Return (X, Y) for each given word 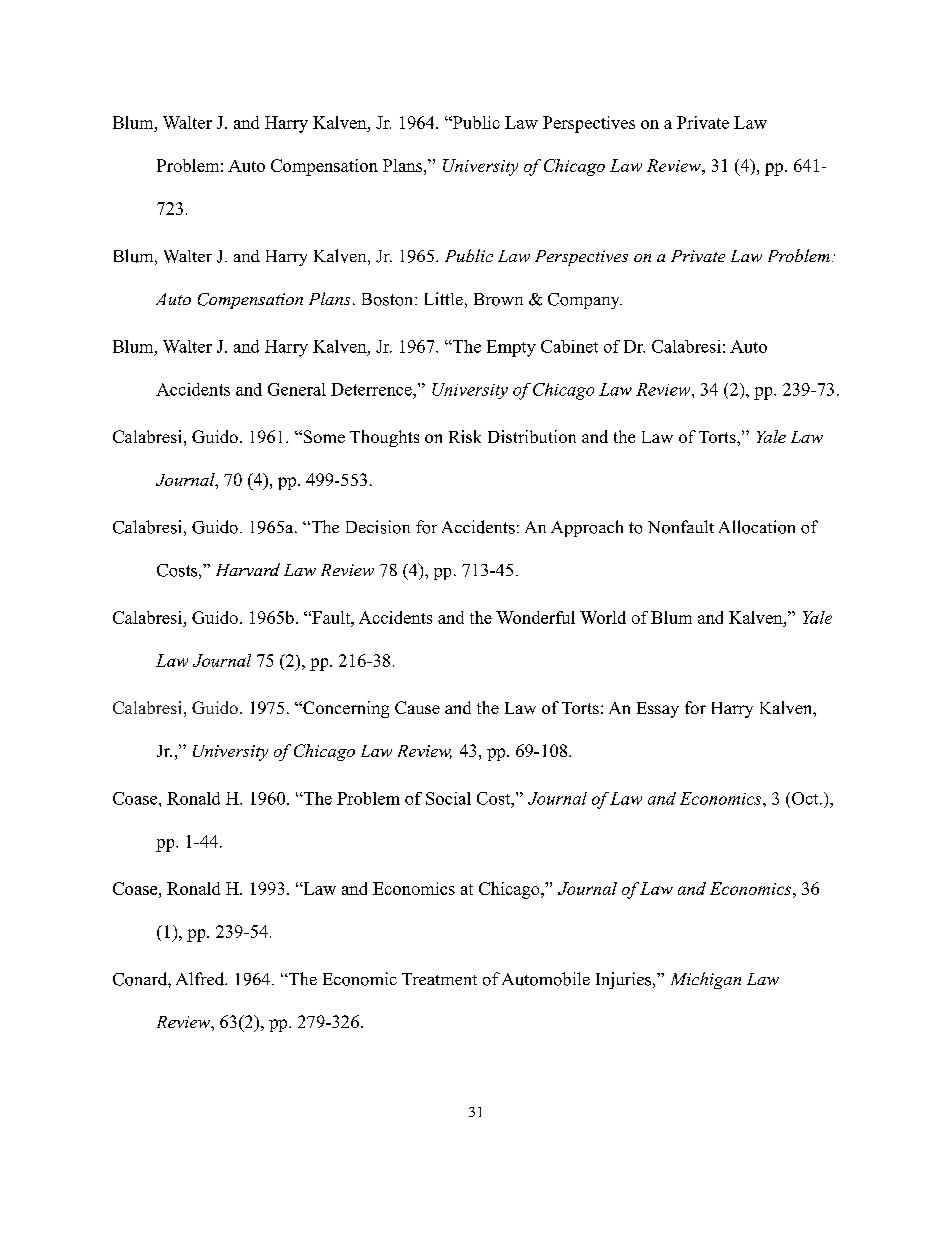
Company (585, 301)
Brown (498, 299)
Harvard (248, 569)
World (603, 617)
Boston (389, 299)
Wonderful (535, 617)
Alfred (201, 979)
